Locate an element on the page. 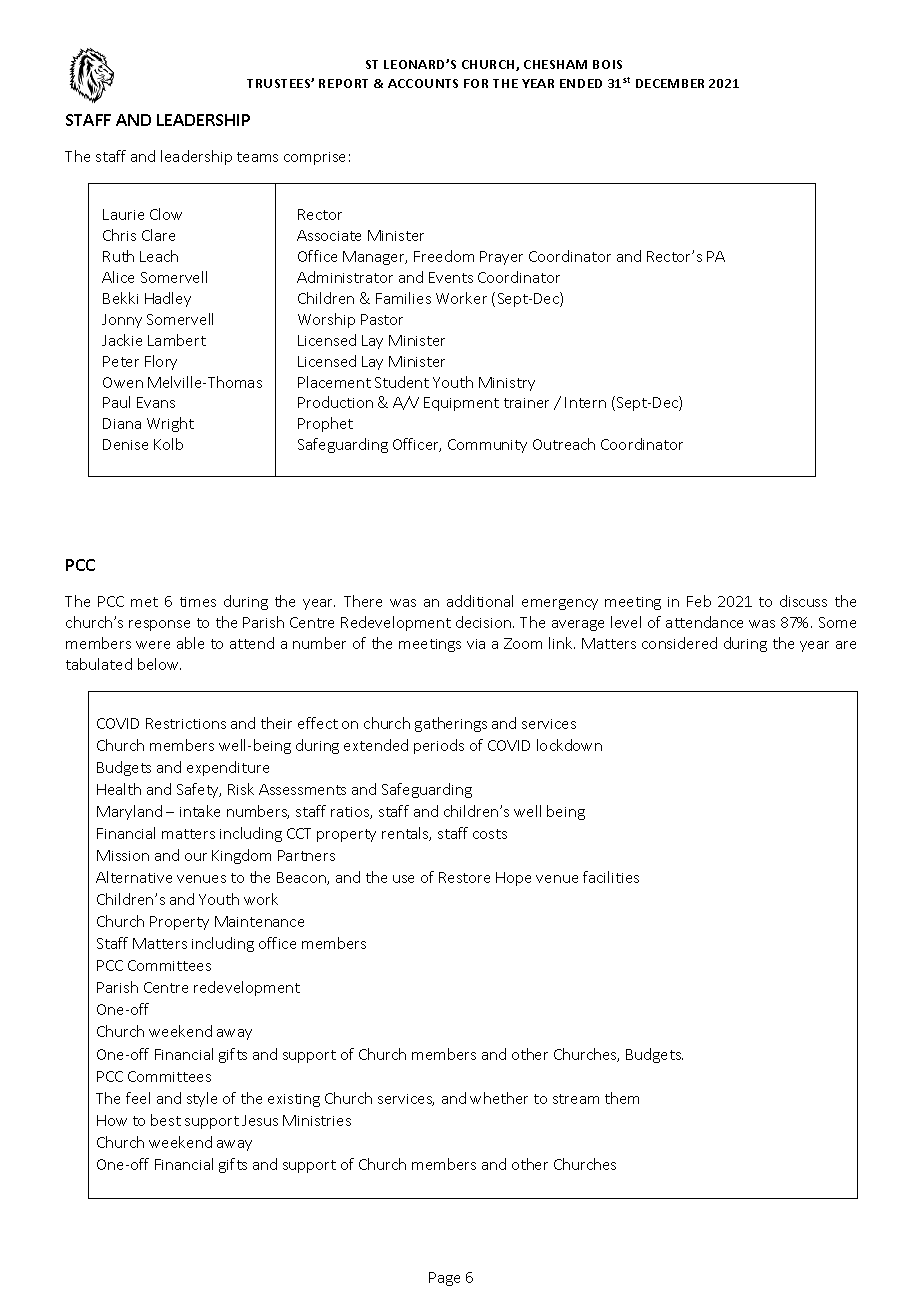 Image resolution: width=924 pixels, height=1308 pixels. Intern is located at coordinates (585, 402).
